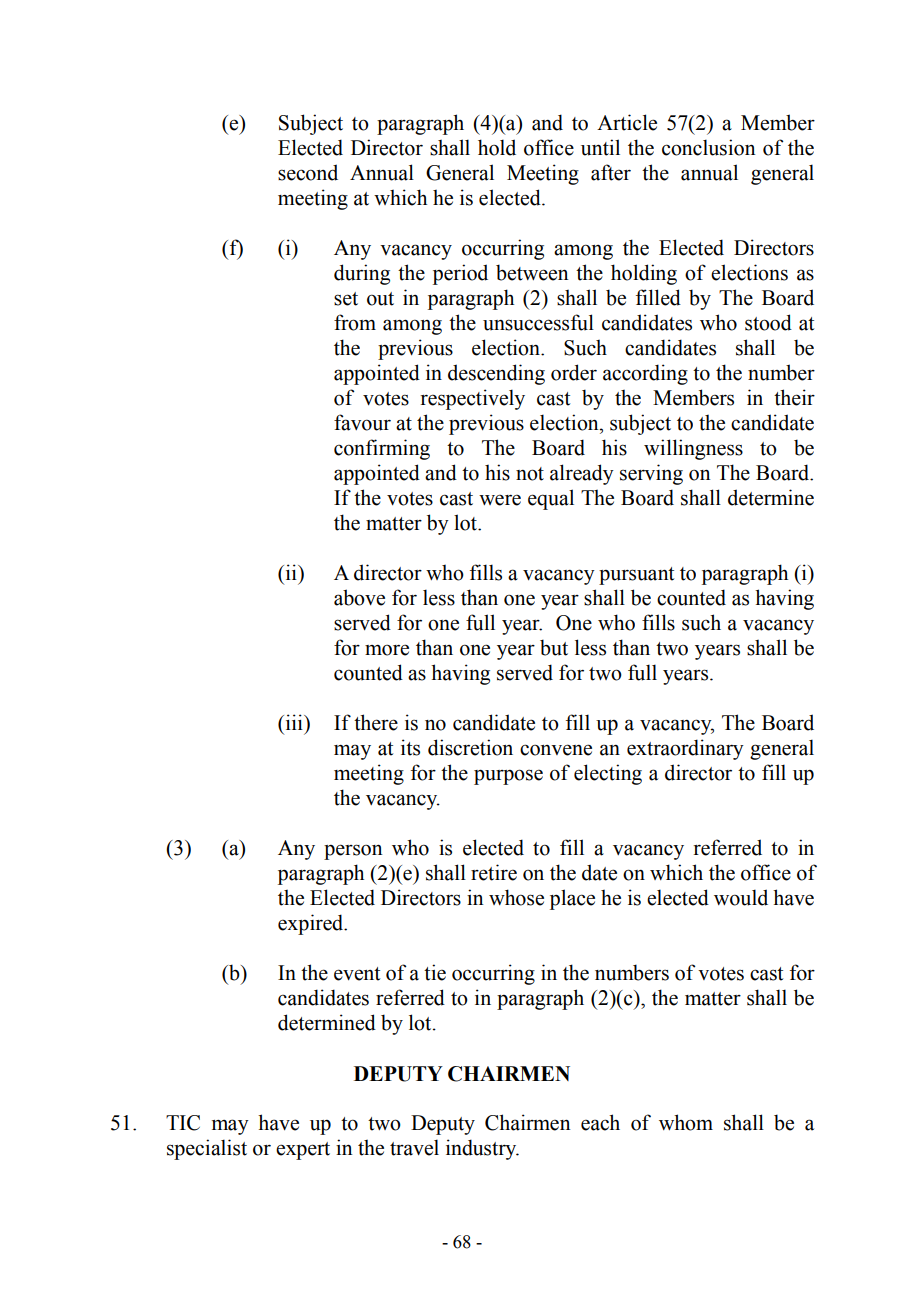 This screenshot has height=1308, width=924. Describe the element at coordinates (636, 576) in the screenshot. I see `pursuant` at that location.
